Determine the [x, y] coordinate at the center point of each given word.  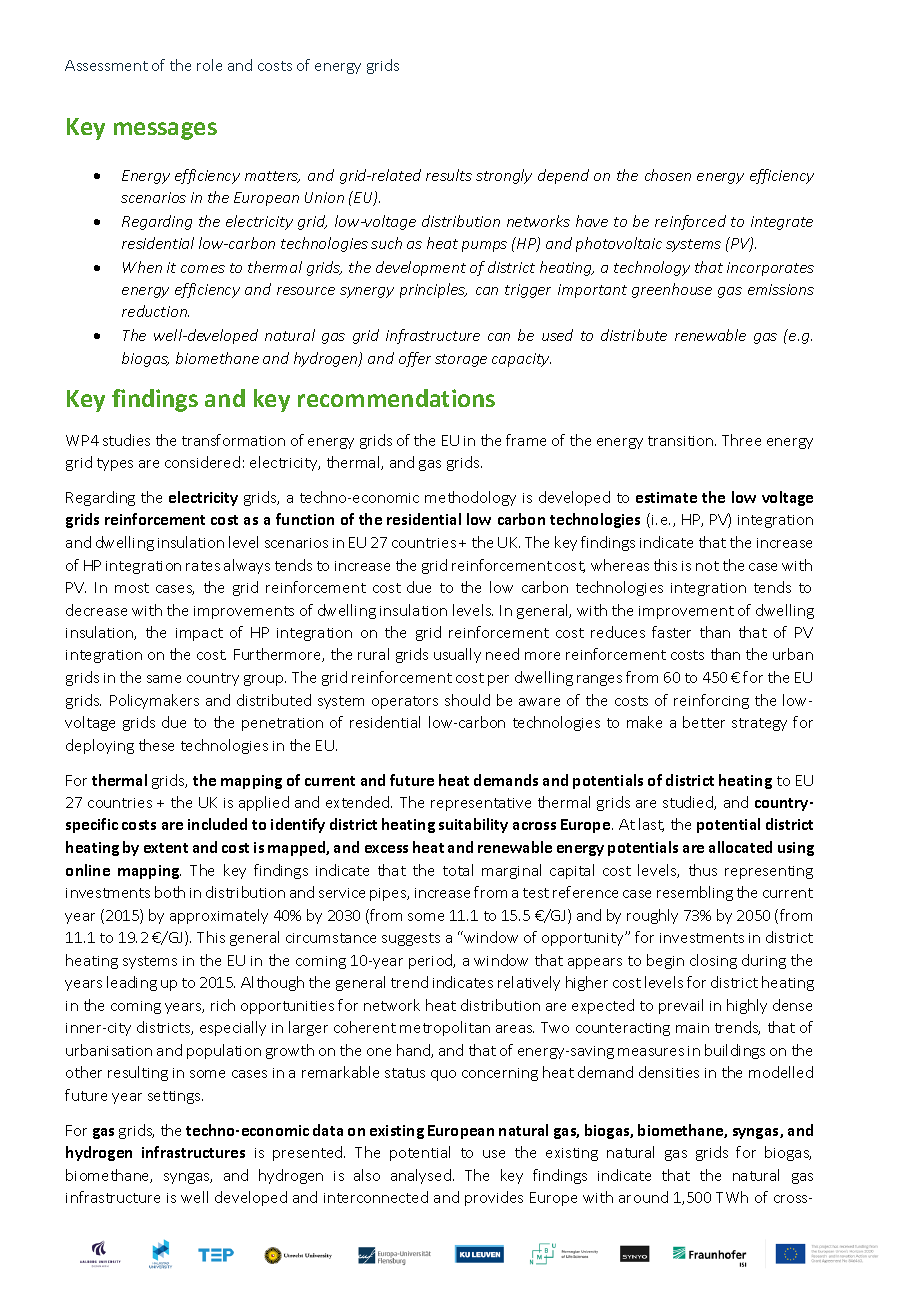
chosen [668, 175]
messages [165, 131]
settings [175, 1097]
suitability [473, 825]
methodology [470, 498]
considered [202, 462]
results [449, 175]
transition [682, 441]
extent [166, 848]
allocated [740, 847]
